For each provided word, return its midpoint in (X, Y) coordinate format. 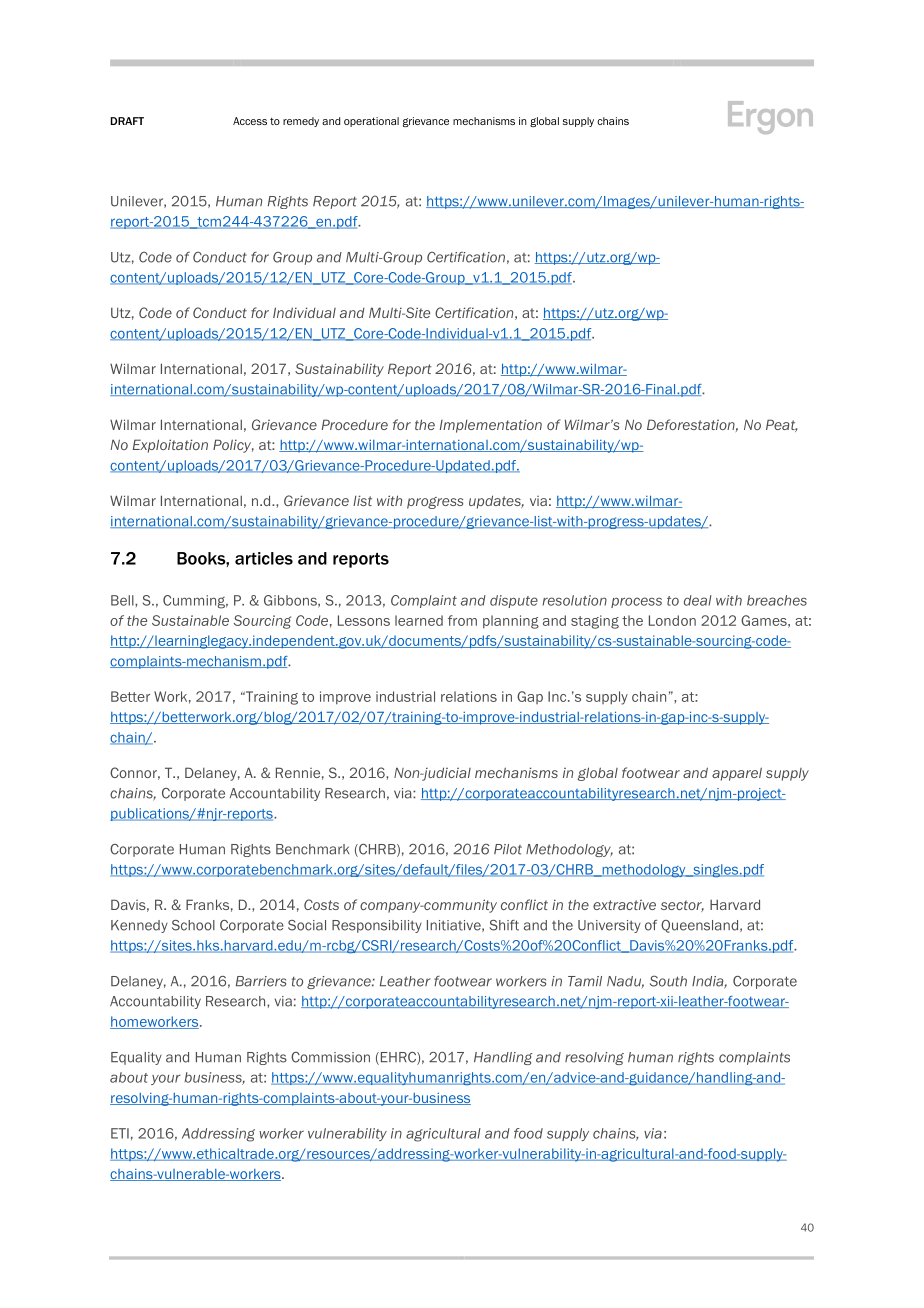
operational (371, 122)
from (462, 620)
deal (698, 600)
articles (264, 558)
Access (250, 121)
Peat (782, 425)
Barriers (261, 981)
